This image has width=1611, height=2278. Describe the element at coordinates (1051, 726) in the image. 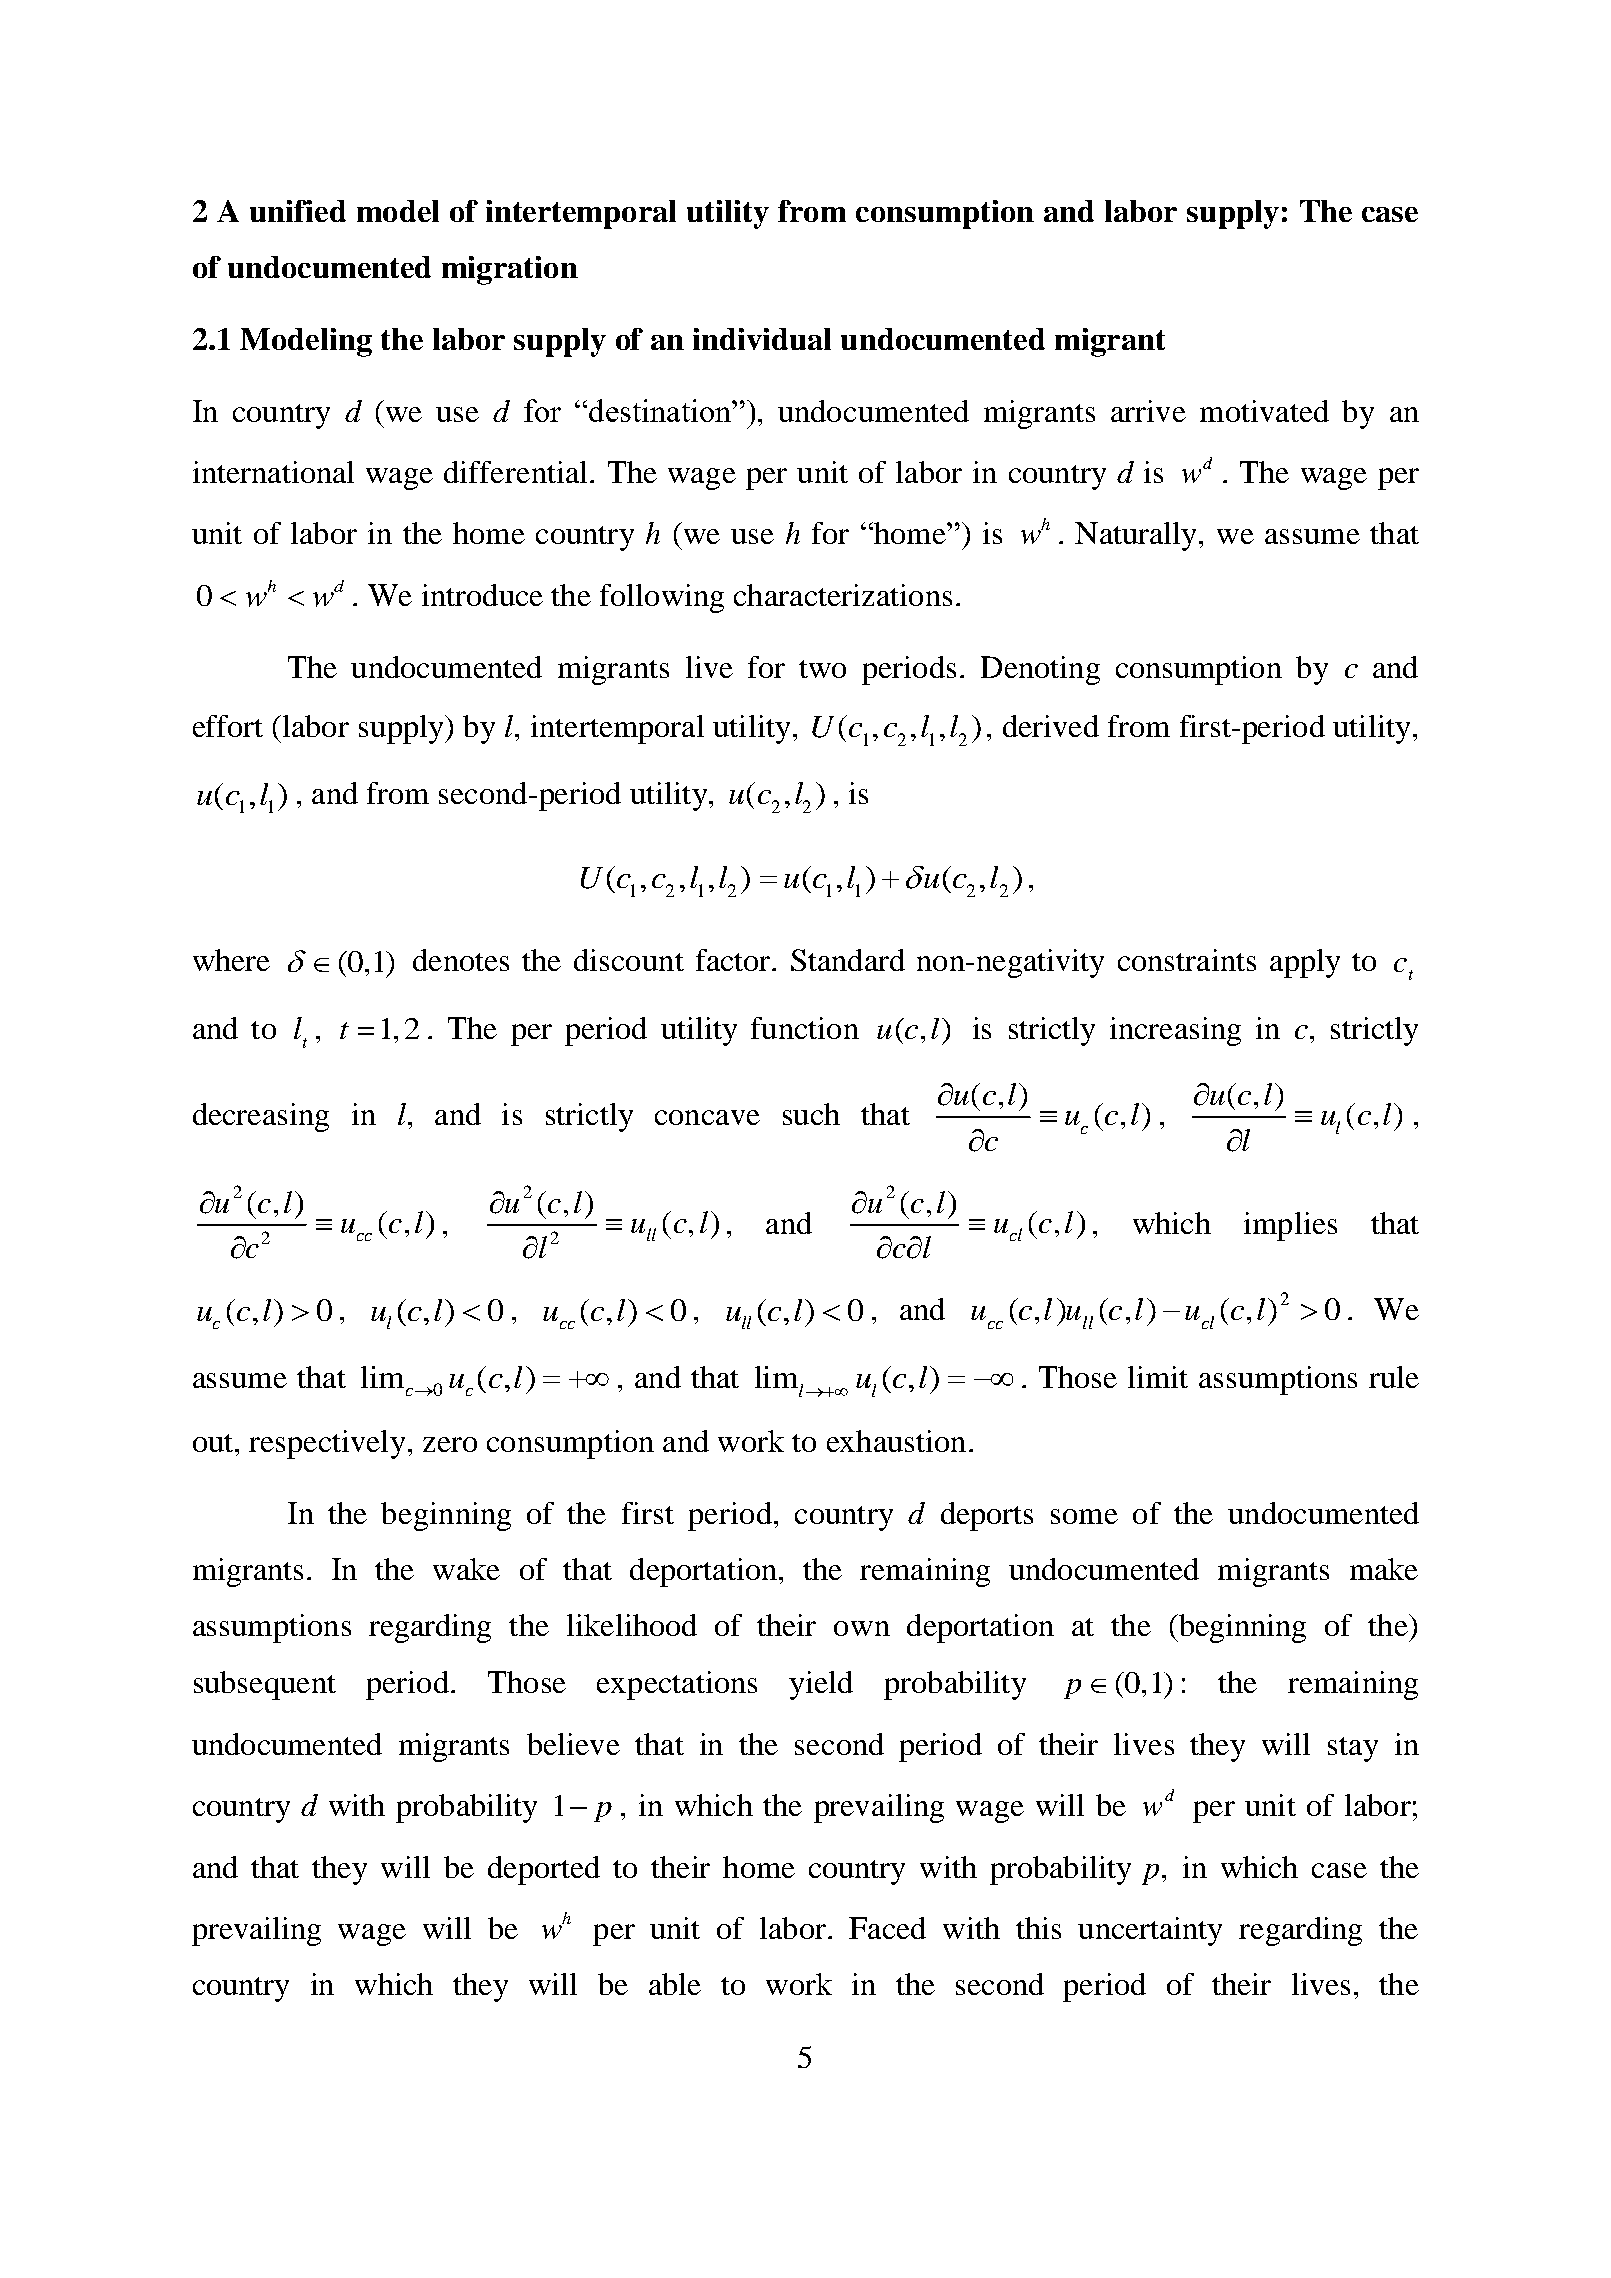

I see `derived` at that location.
